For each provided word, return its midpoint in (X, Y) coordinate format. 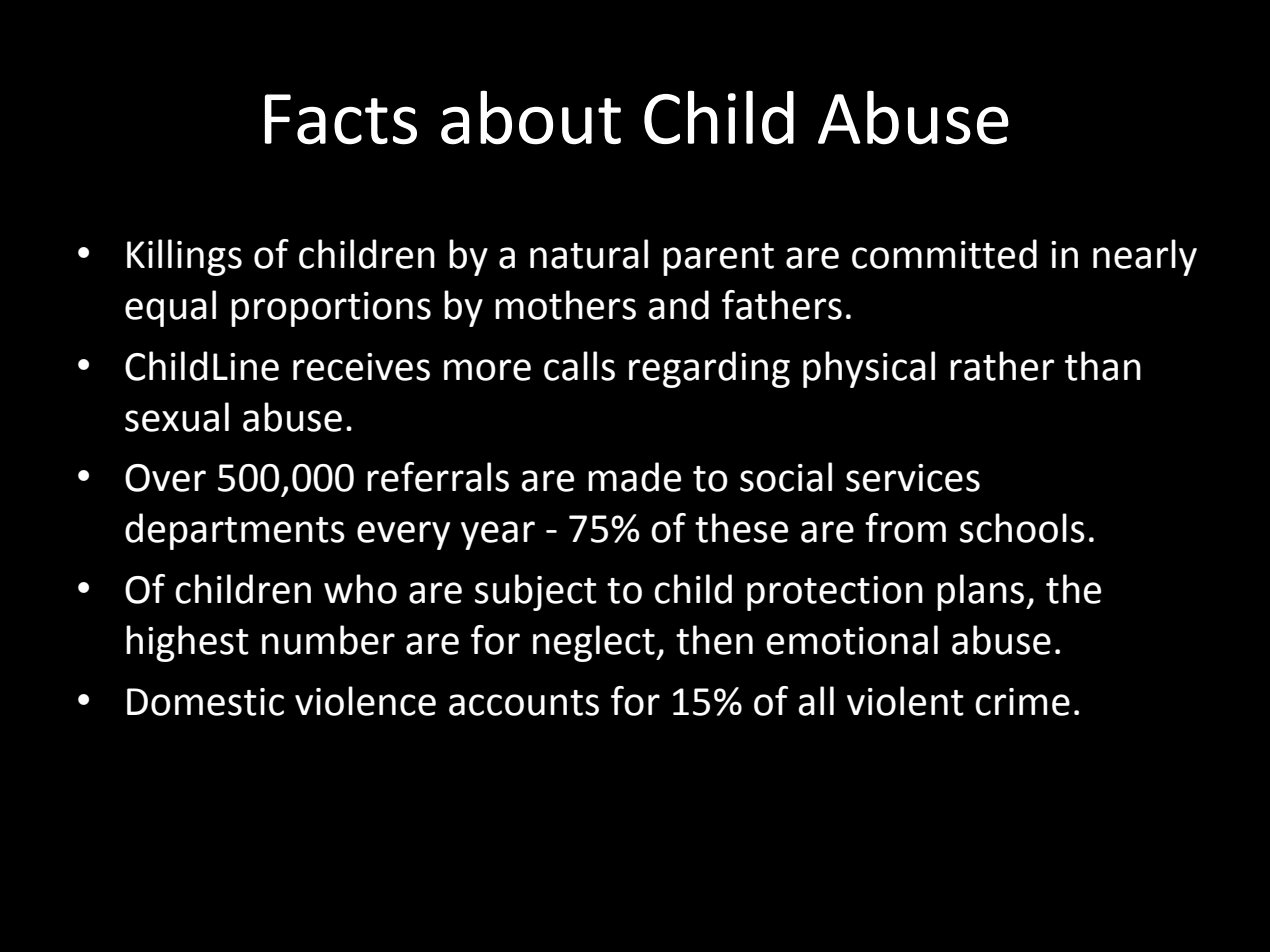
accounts (524, 703)
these (741, 528)
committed (944, 254)
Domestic (205, 702)
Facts (341, 119)
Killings (184, 257)
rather (1002, 366)
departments (235, 531)
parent (718, 259)
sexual (177, 417)
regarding (709, 369)
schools (1022, 528)
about (531, 117)
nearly (1145, 257)
